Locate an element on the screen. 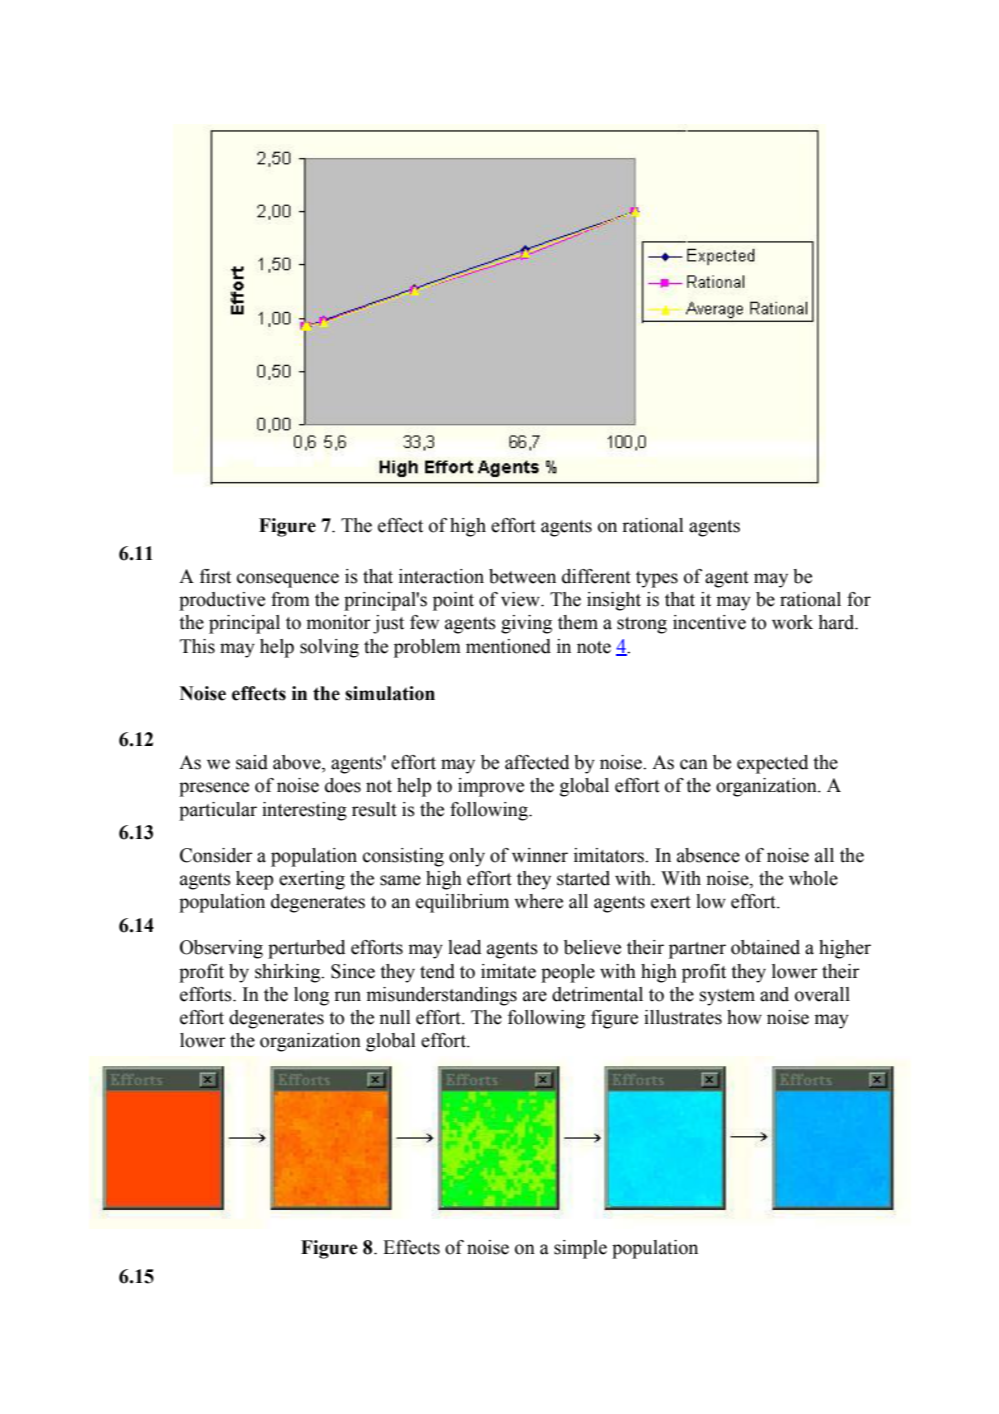  affected is located at coordinates (537, 762).
